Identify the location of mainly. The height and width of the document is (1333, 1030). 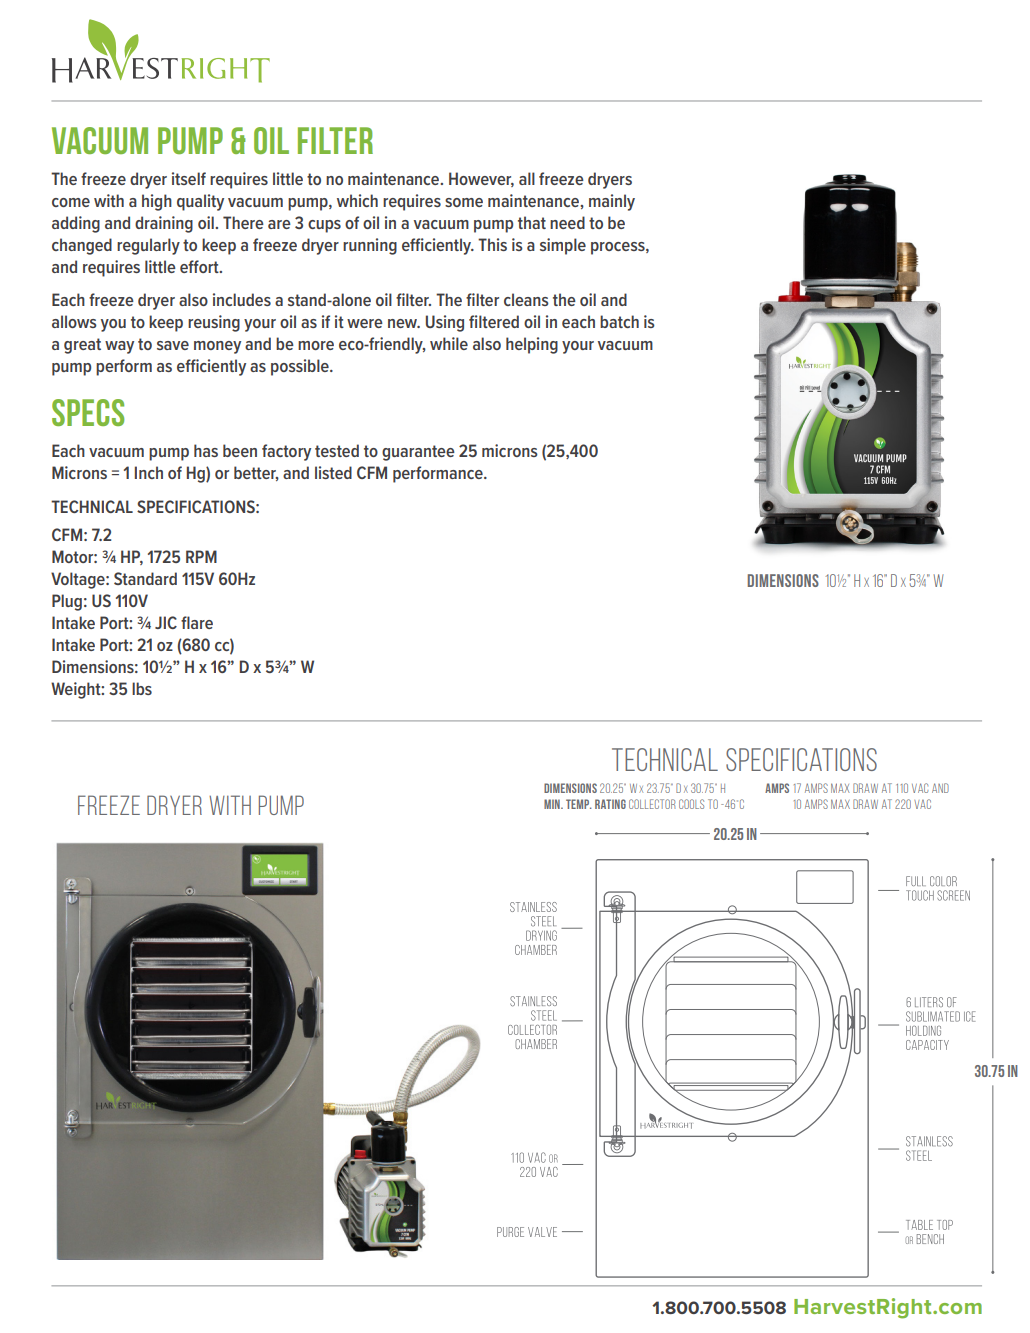
(612, 202).
